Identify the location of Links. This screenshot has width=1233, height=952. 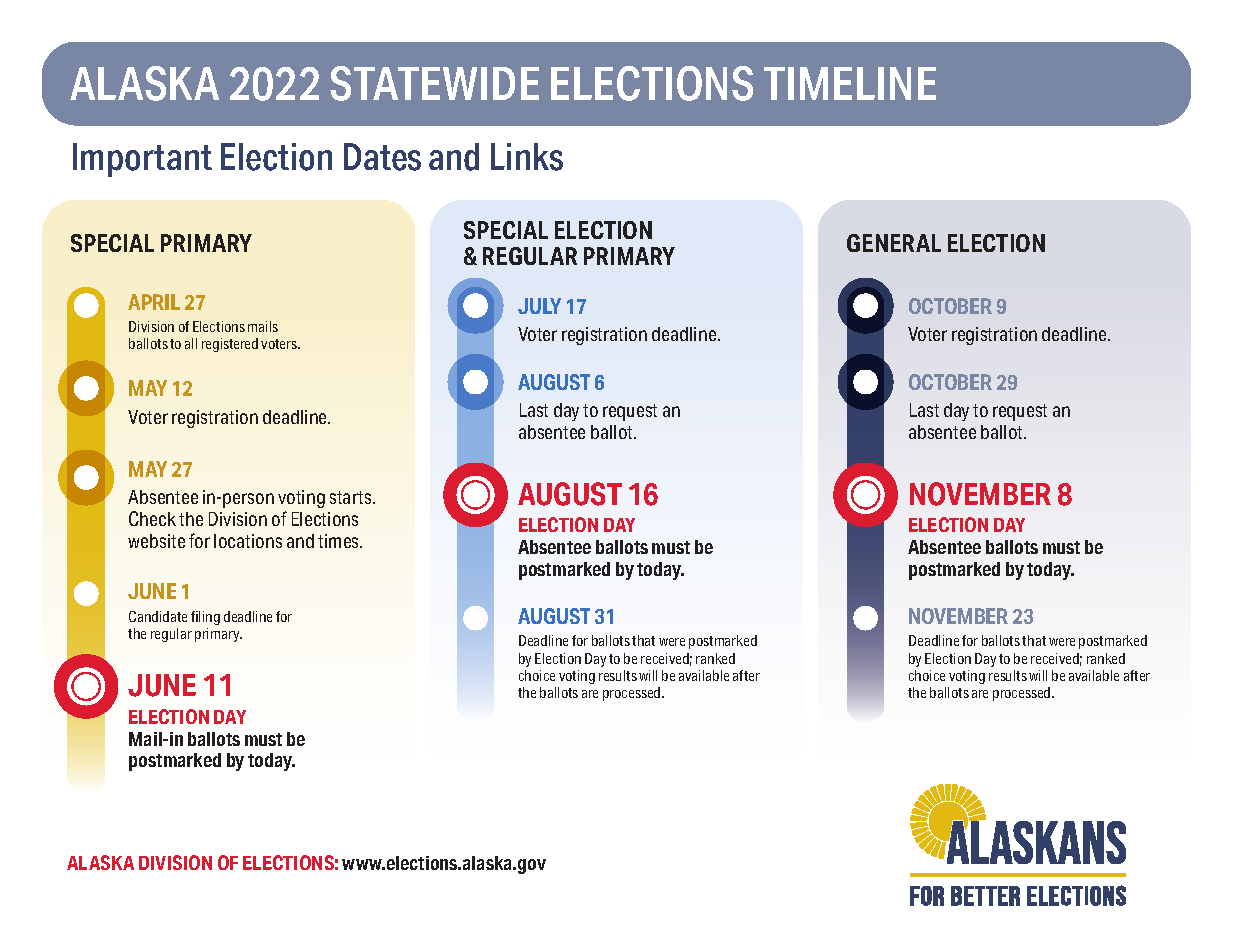
(527, 157).
